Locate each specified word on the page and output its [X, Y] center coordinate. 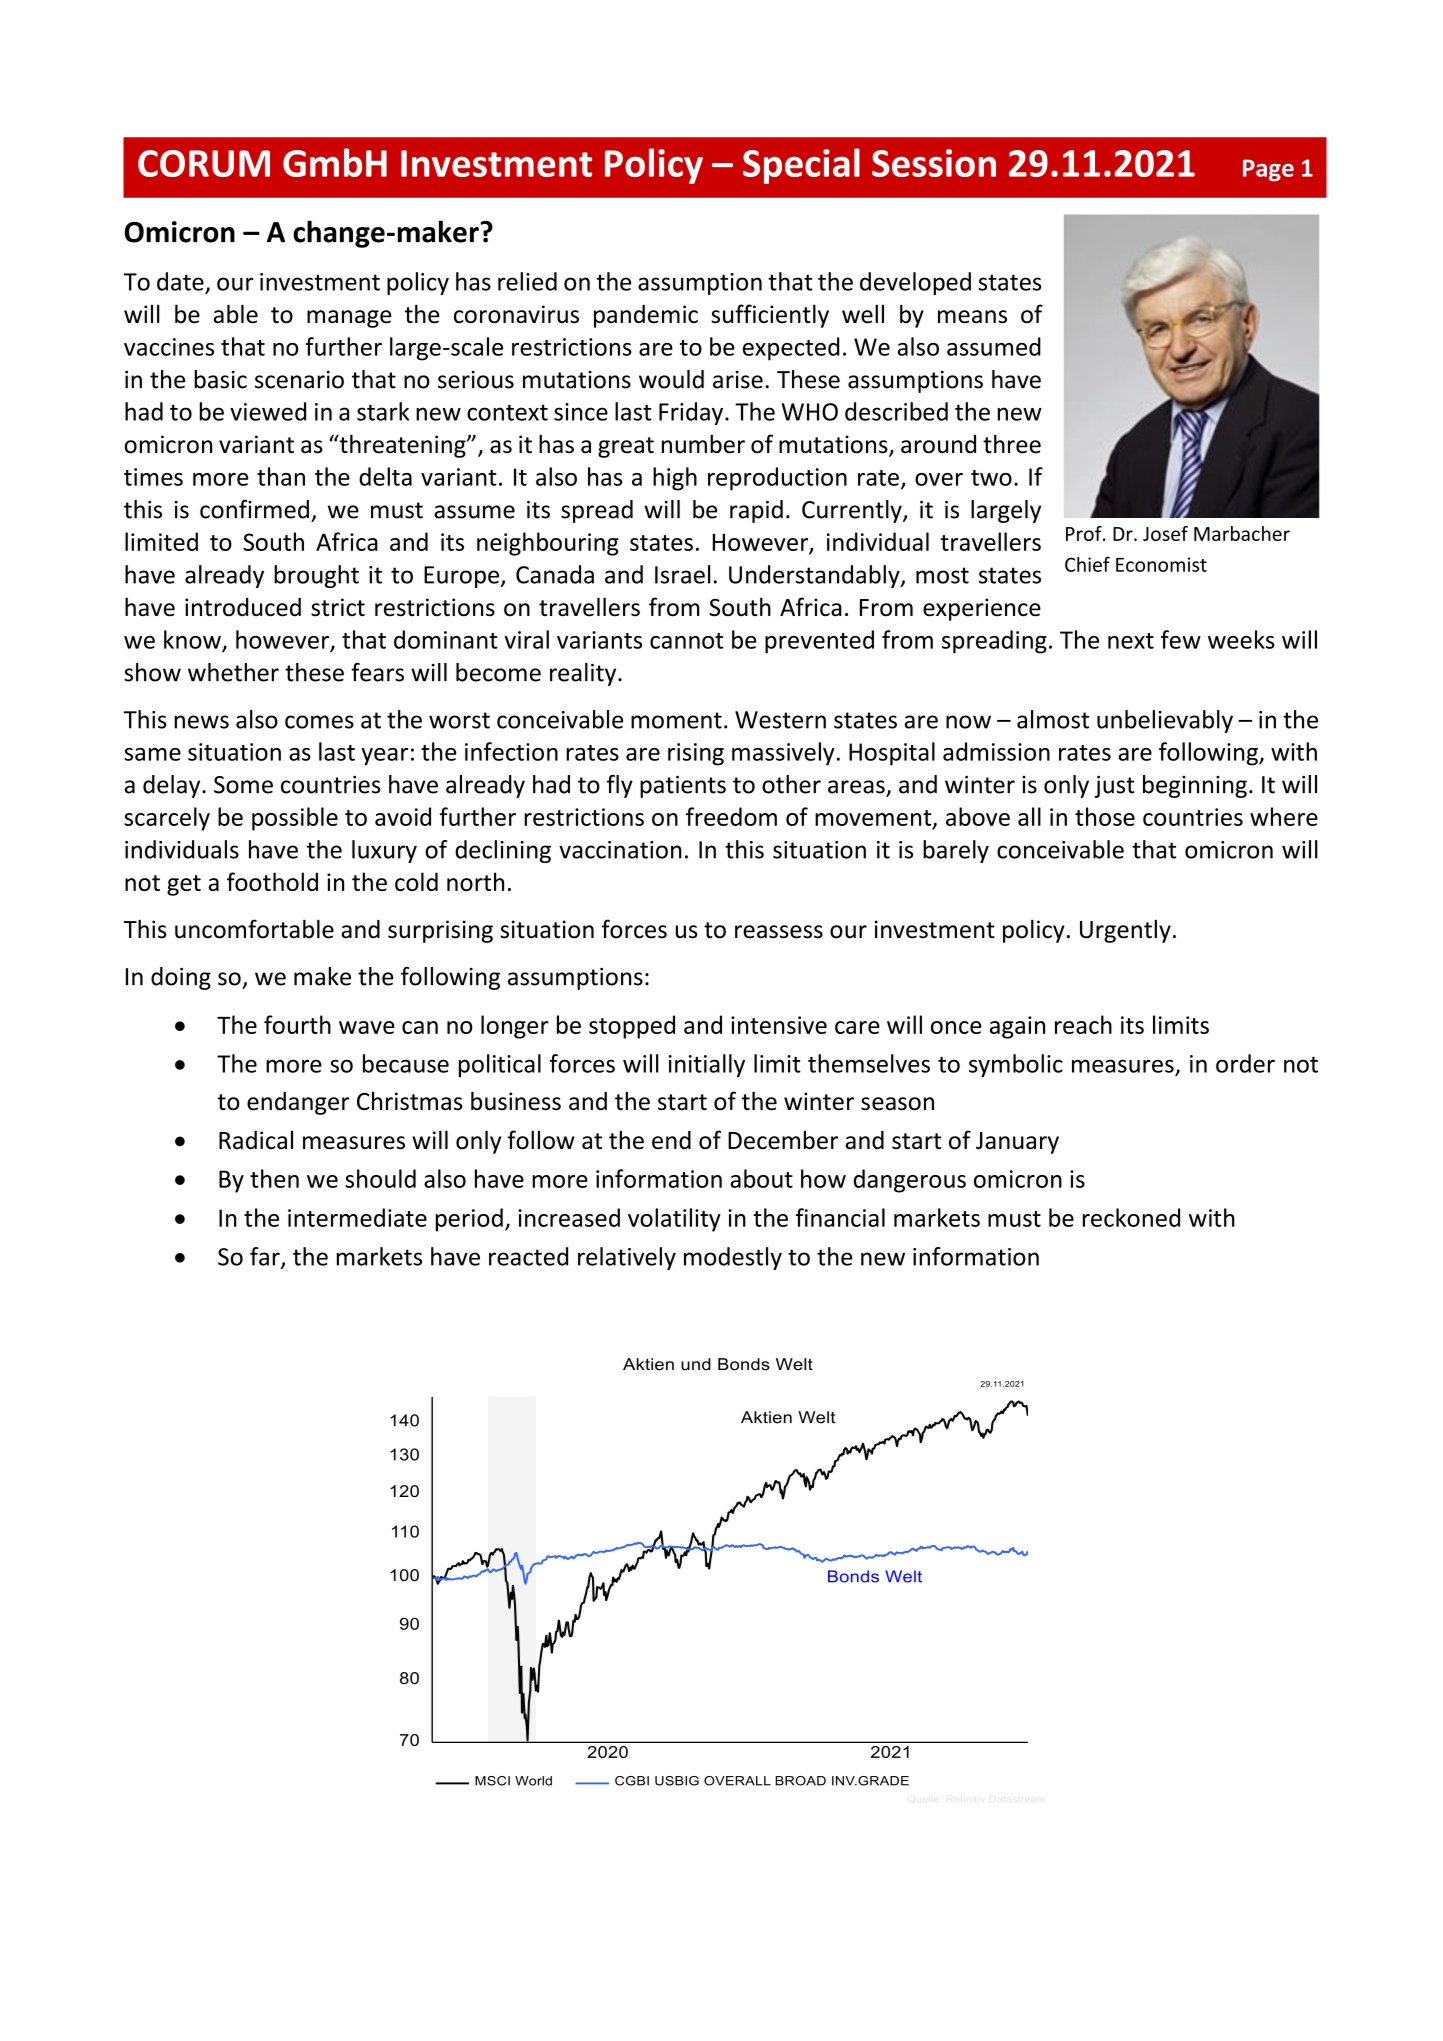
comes [319, 722]
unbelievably [1165, 721]
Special [801, 166]
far [266, 1257]
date [180, 281]
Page [1268, 170]
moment [676, 720]
